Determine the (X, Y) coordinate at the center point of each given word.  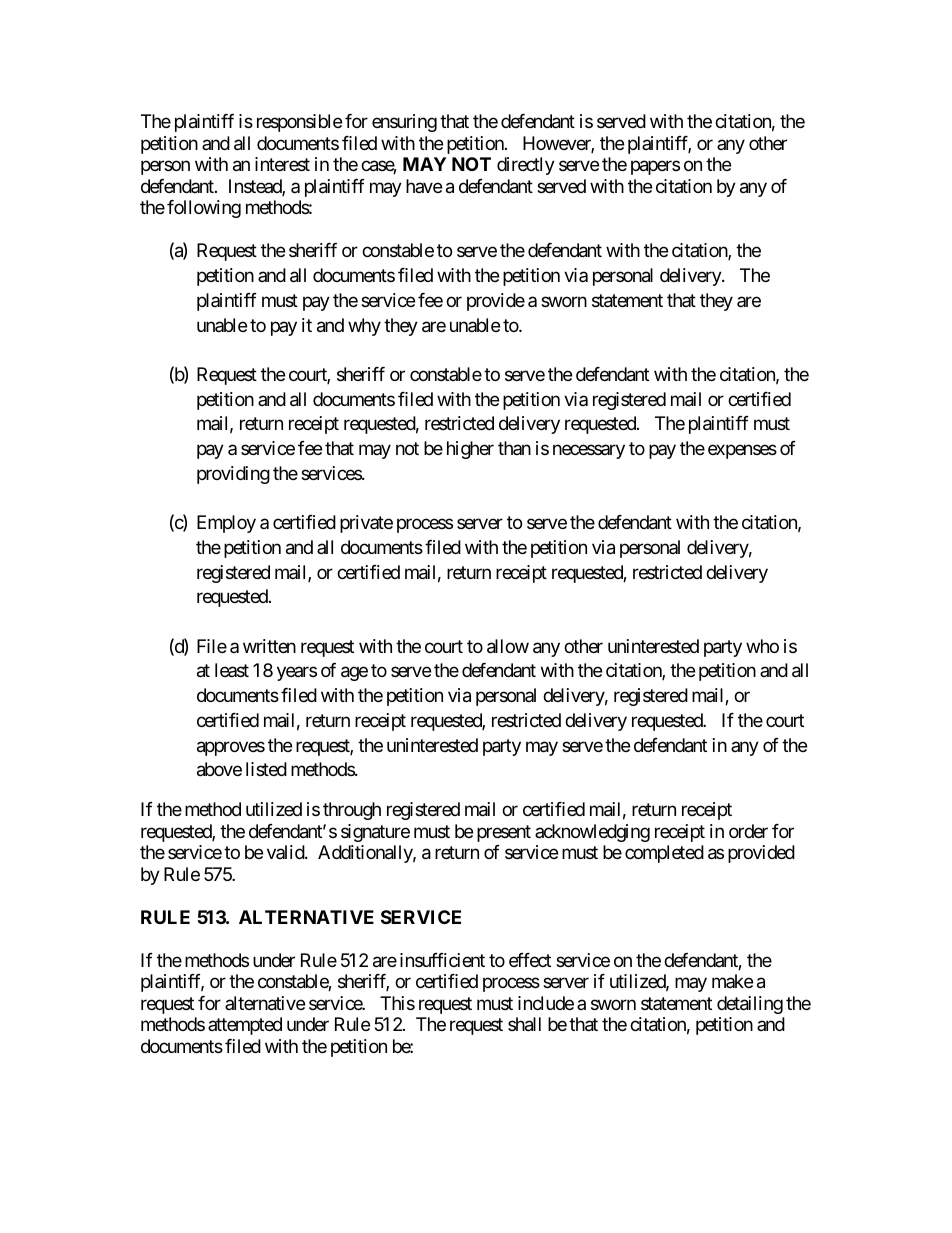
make (732, 981)
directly (526, 166)
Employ (226, 524)
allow (508, 646)
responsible (299, 123)
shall (524, 1024)
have (424, 186)
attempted (245, 1026)
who (762, 646)
